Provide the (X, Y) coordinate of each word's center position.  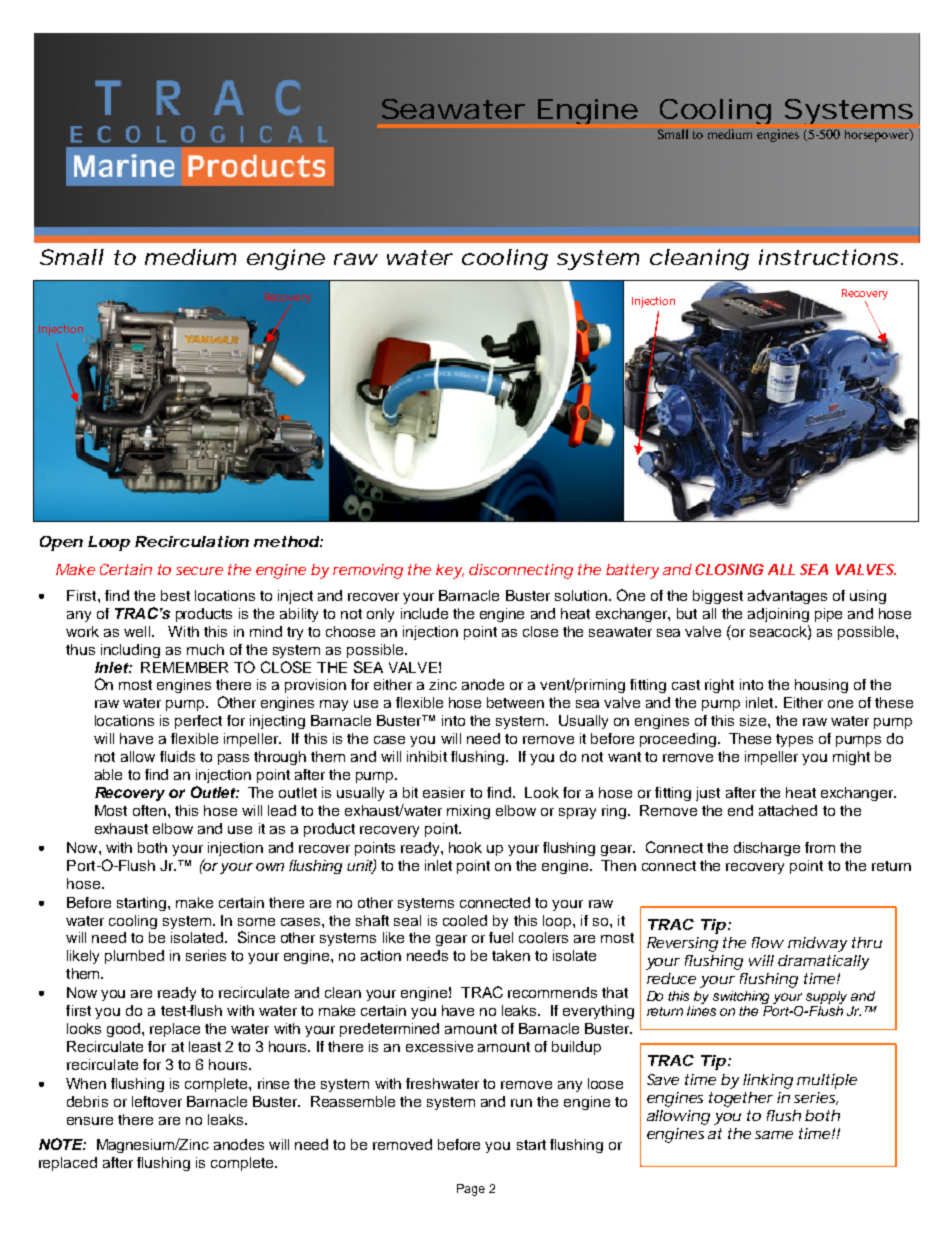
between (515, 702)
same (774, 1135)
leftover (157, 1101)
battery (632, 571)
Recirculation (192, 541)
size (754, 720)
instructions (828, 257)
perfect (198, 722)
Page (471, 1190)
